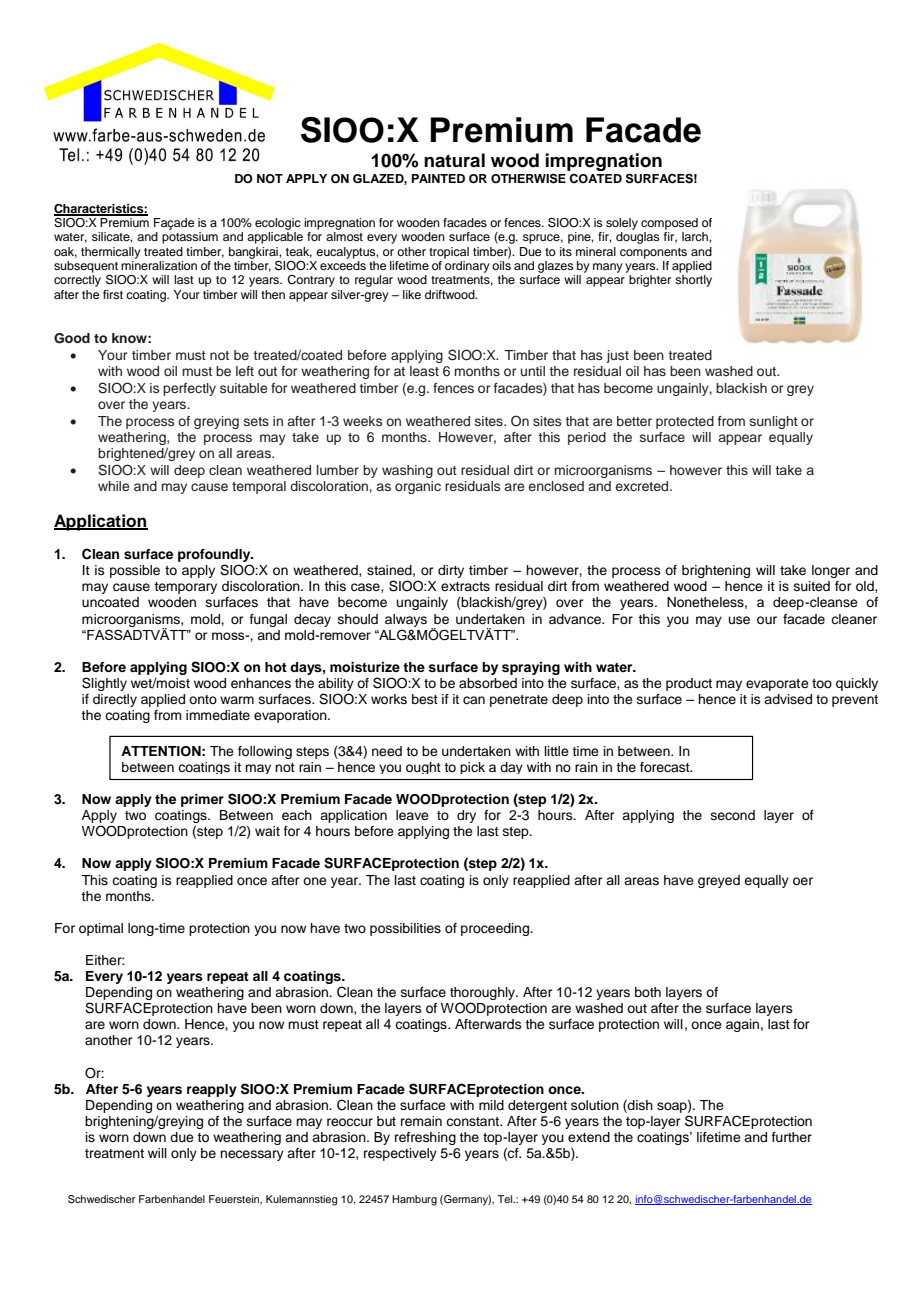 Image resolution: width=924 pixels, height=1308 pixels. Describe the element at coordinates (190, 238) in the image. I see `potassium` at that location.
